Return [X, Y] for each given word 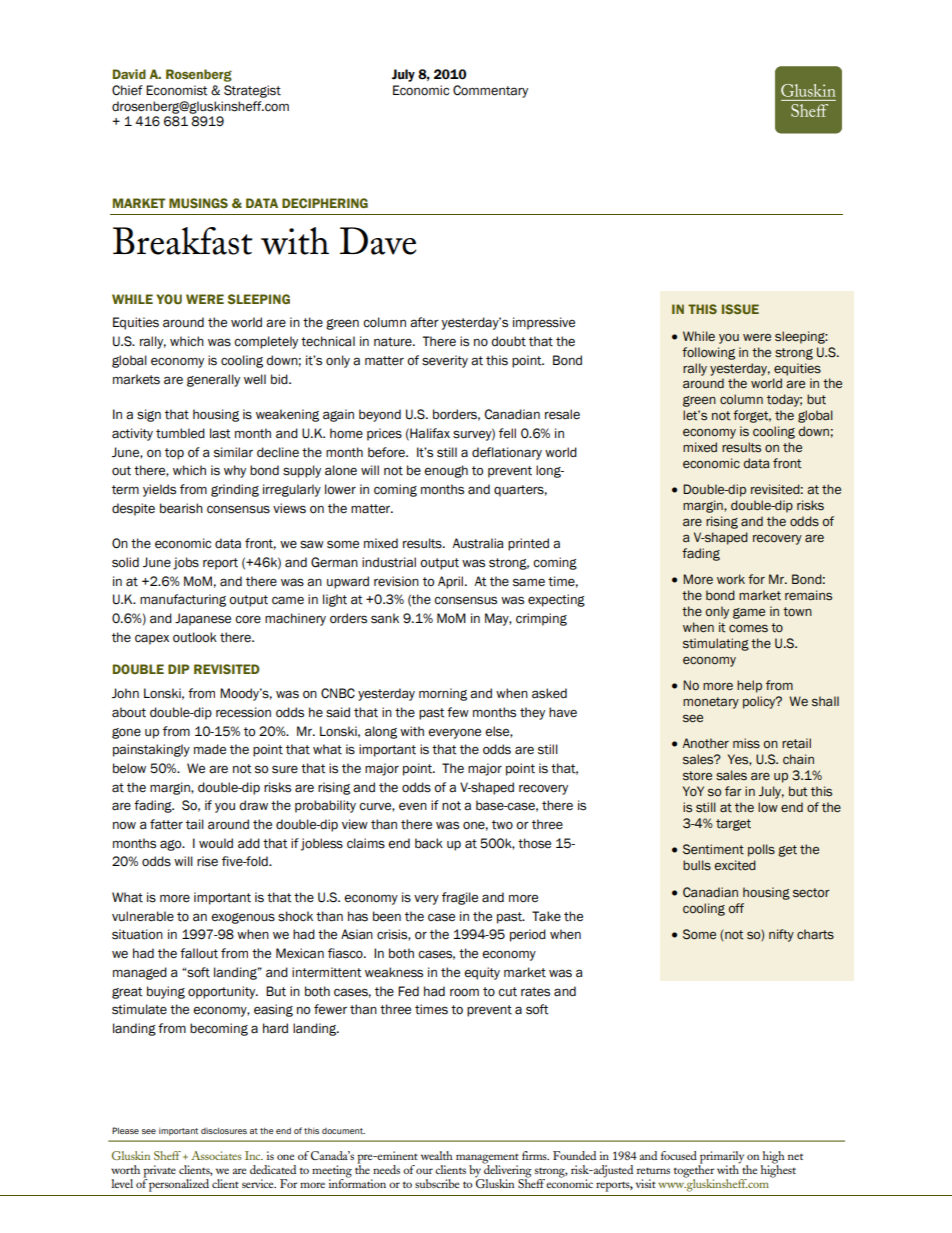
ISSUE [740, 309]
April [452, 582]
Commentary [490, 91]
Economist [177, 90]
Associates [216, 1155]
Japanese [203, 619]
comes [748, 628]
